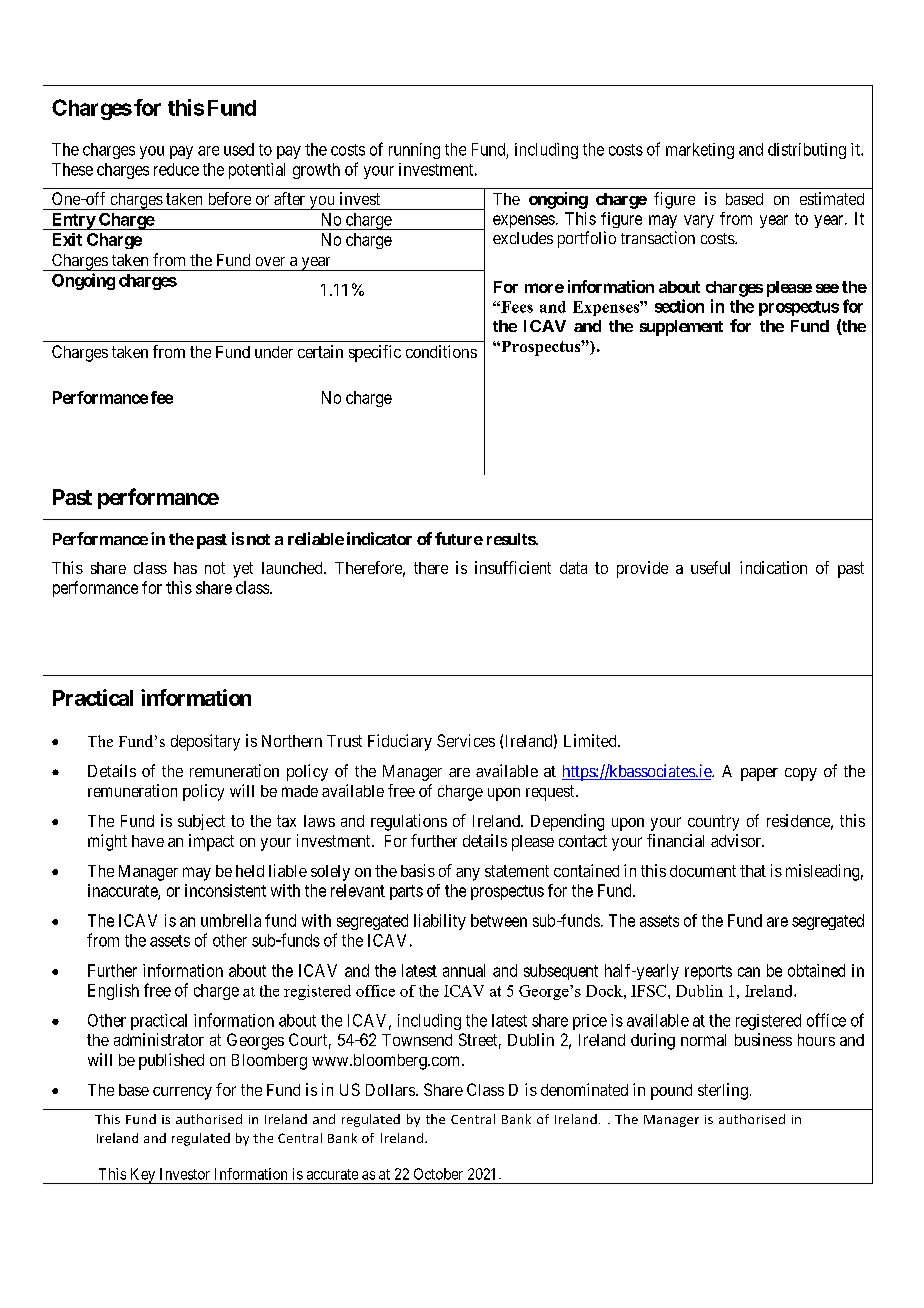 The image size is (924, 1308). I want to click on have, so click(148, 841).
